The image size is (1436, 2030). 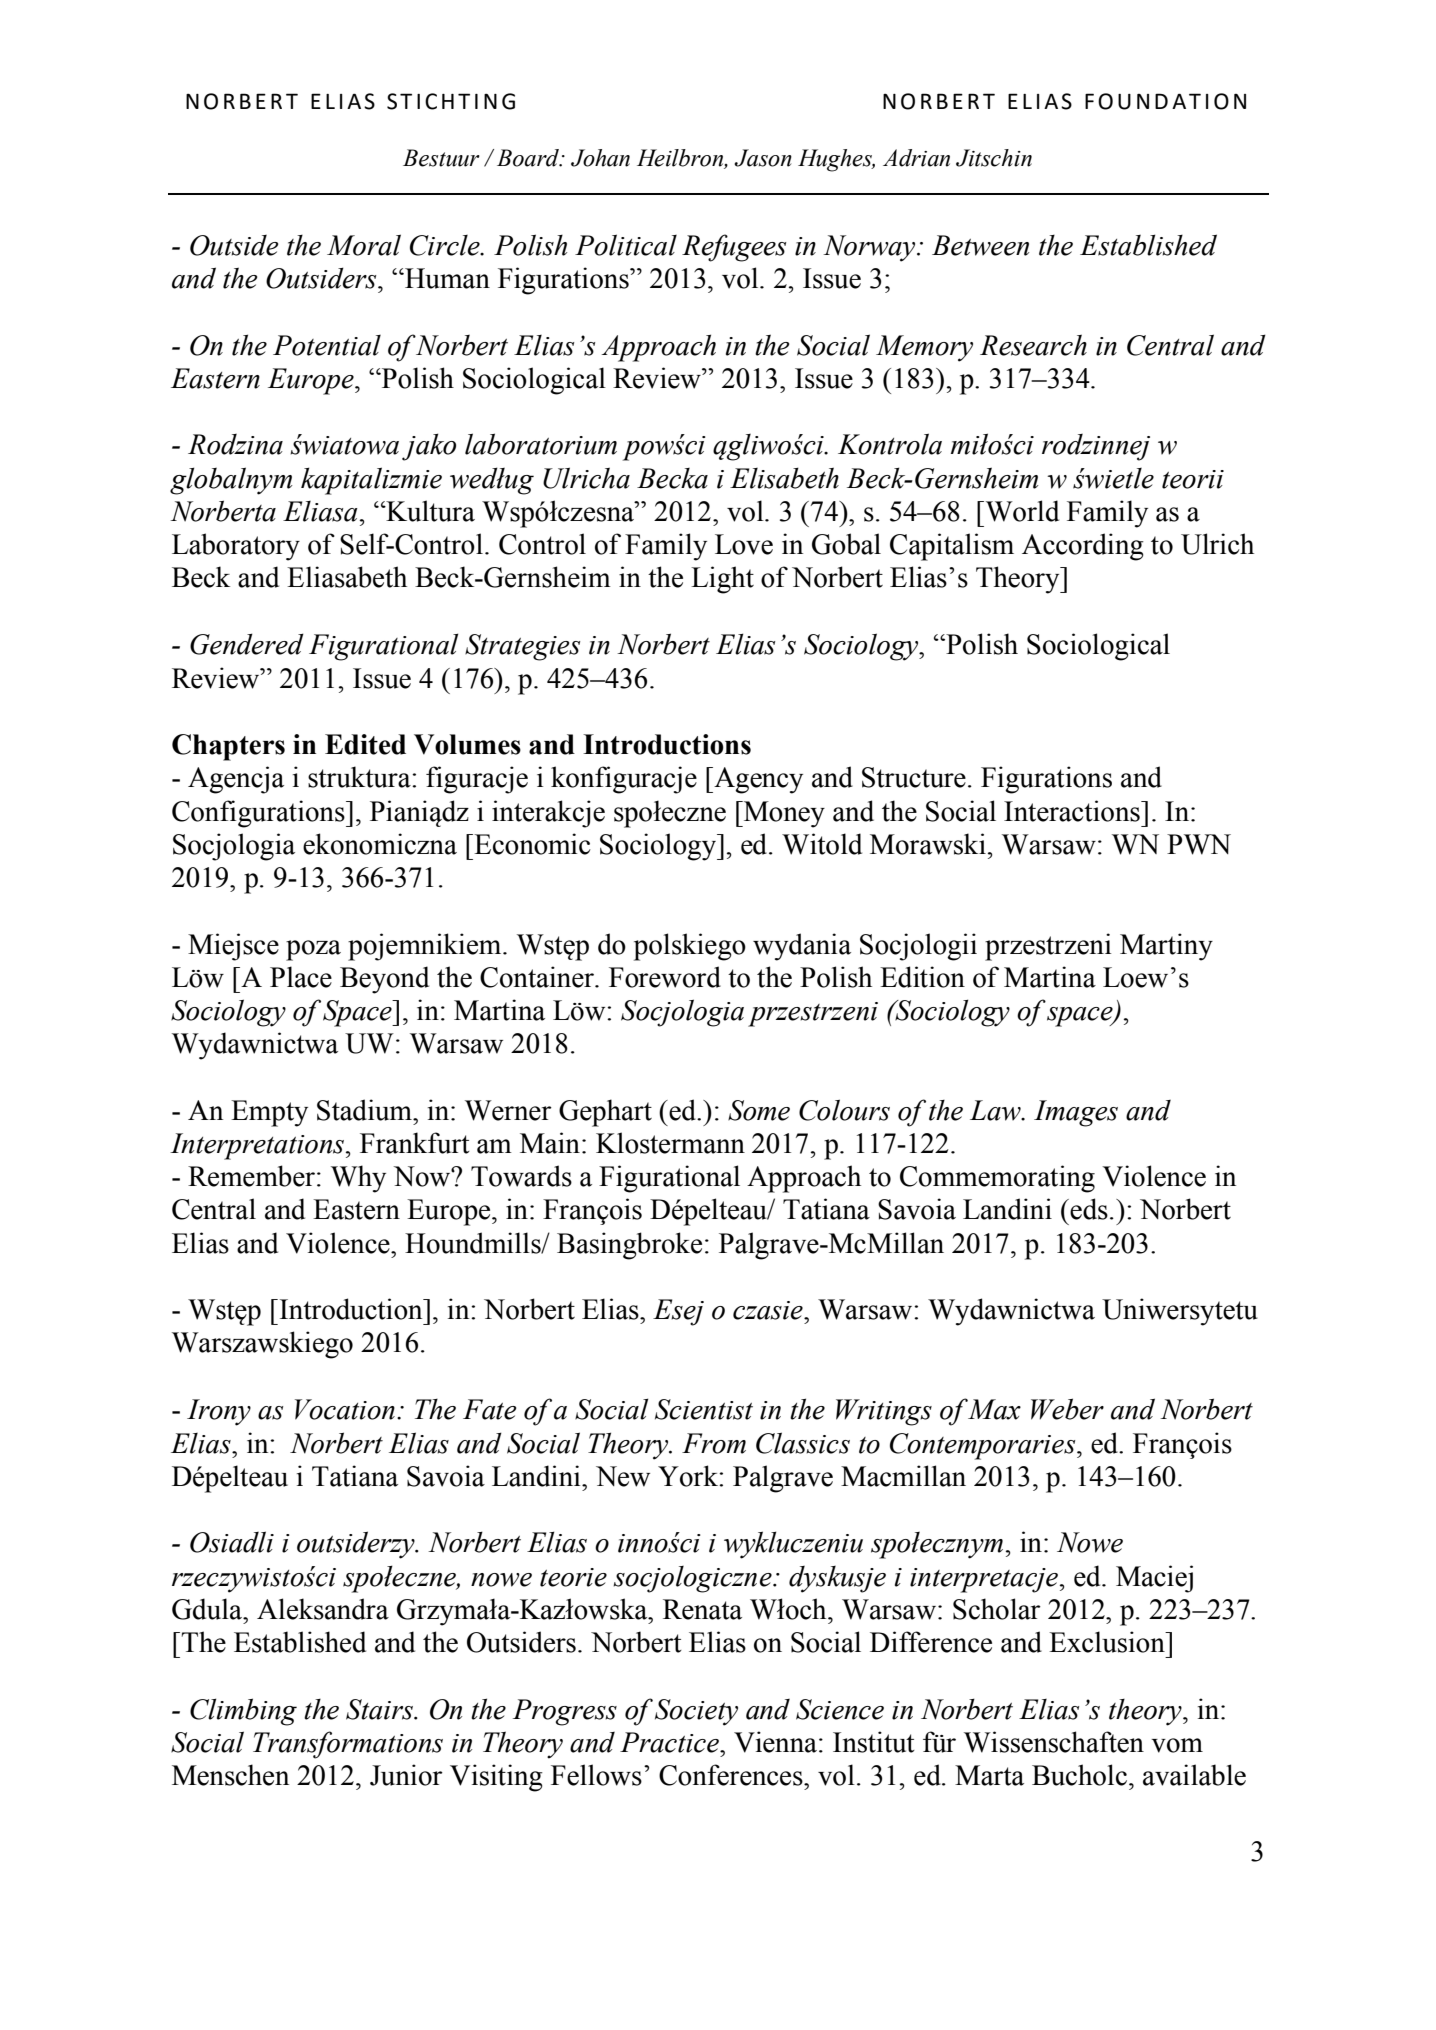 What do you see at coordinates (236, 547) in the screenshot?
I see `Laboratory` at bounding box center [236, 547].
